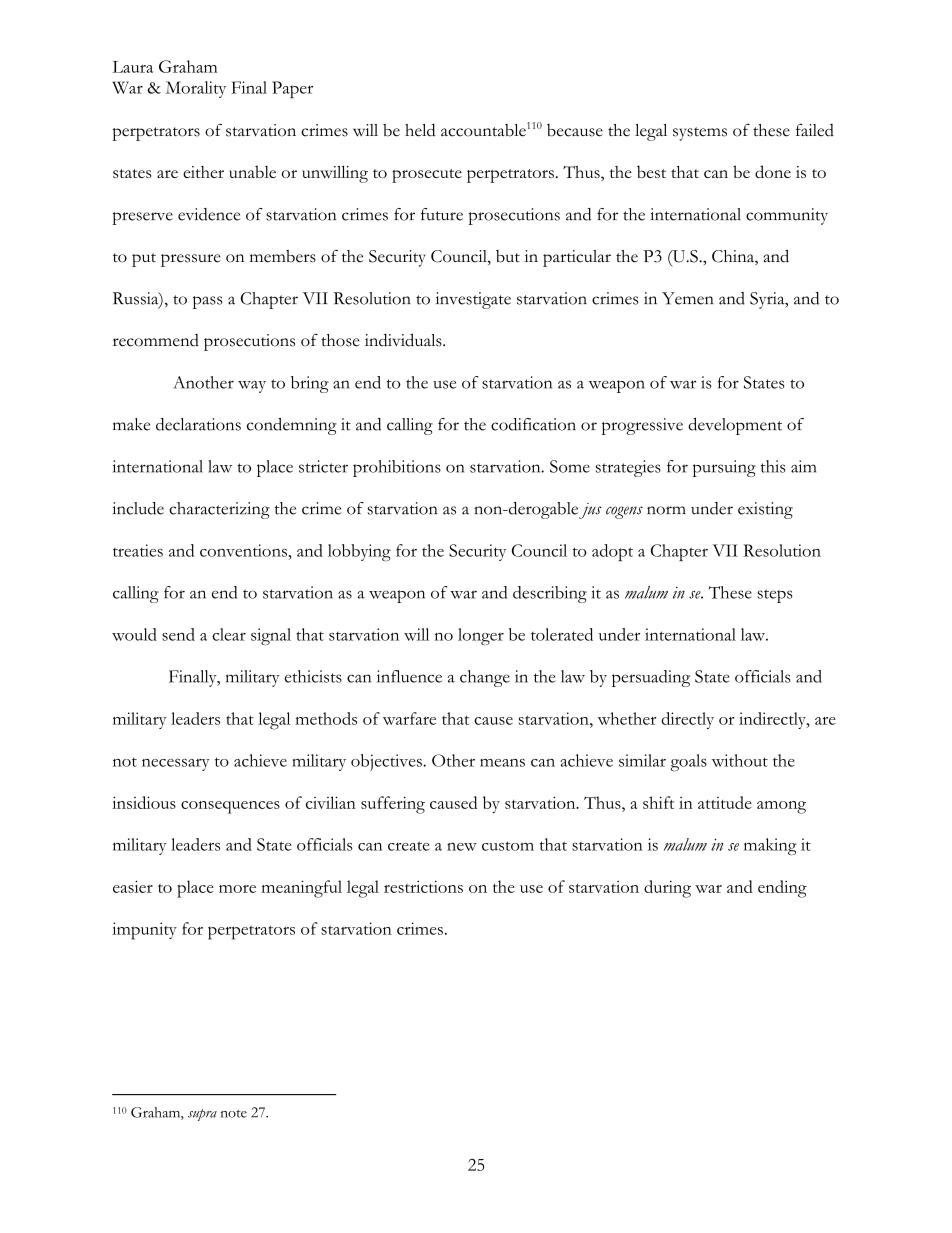 Image resolution: width=952 pixels, height=1233 pixels. Describe the element at coordinates (502, 763) in the screenshot. I see `means` at that location.
